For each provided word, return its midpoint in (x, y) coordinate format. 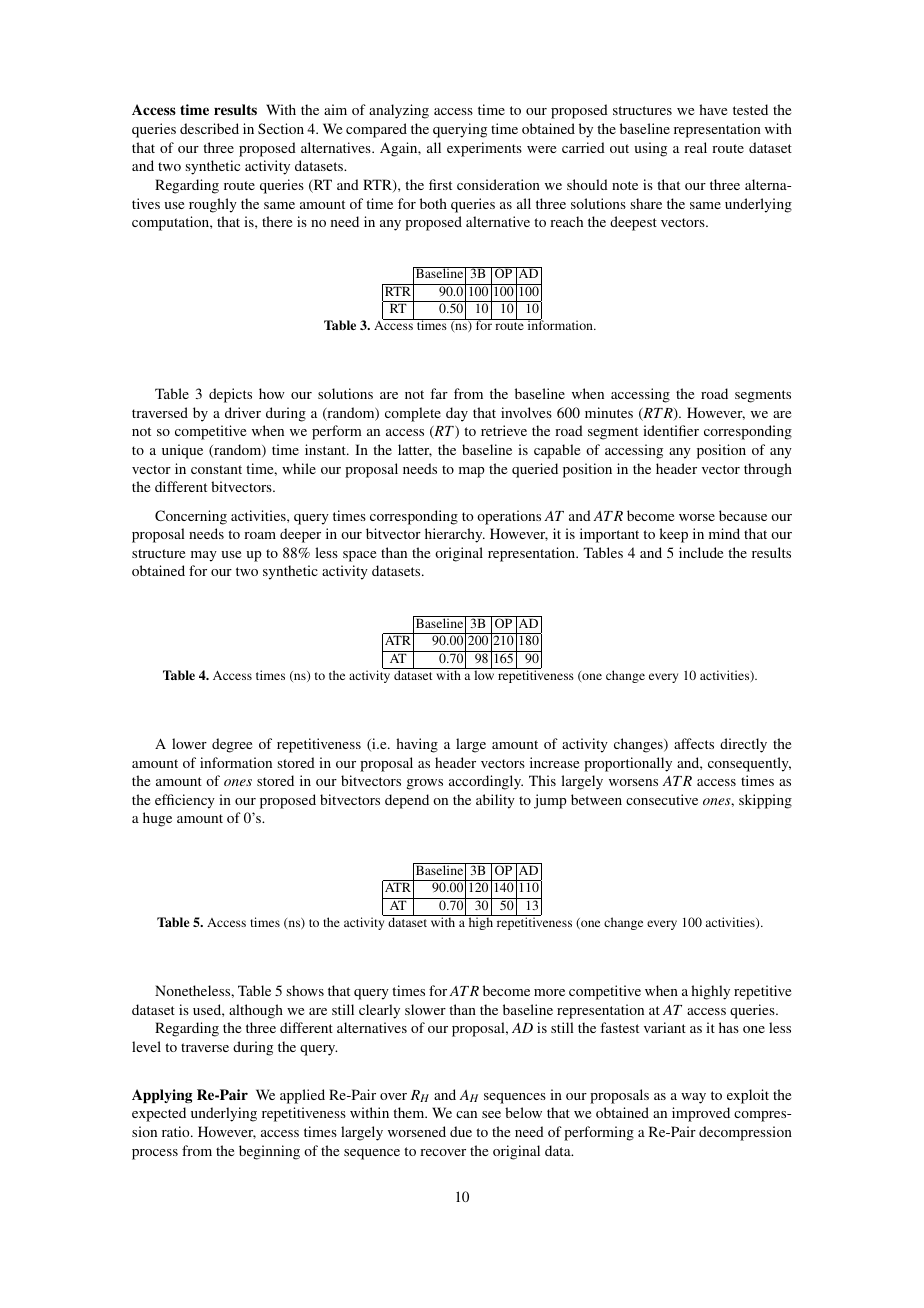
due (461, 1131)
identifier (671, 430)
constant (216, 469)
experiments (484, 149)
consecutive (662, 799)
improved (701, 1114)
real (695, 147)
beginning (269, 1152)
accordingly (486, 782)
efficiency (185, 801)
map (472, 472)
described (209, 128)
